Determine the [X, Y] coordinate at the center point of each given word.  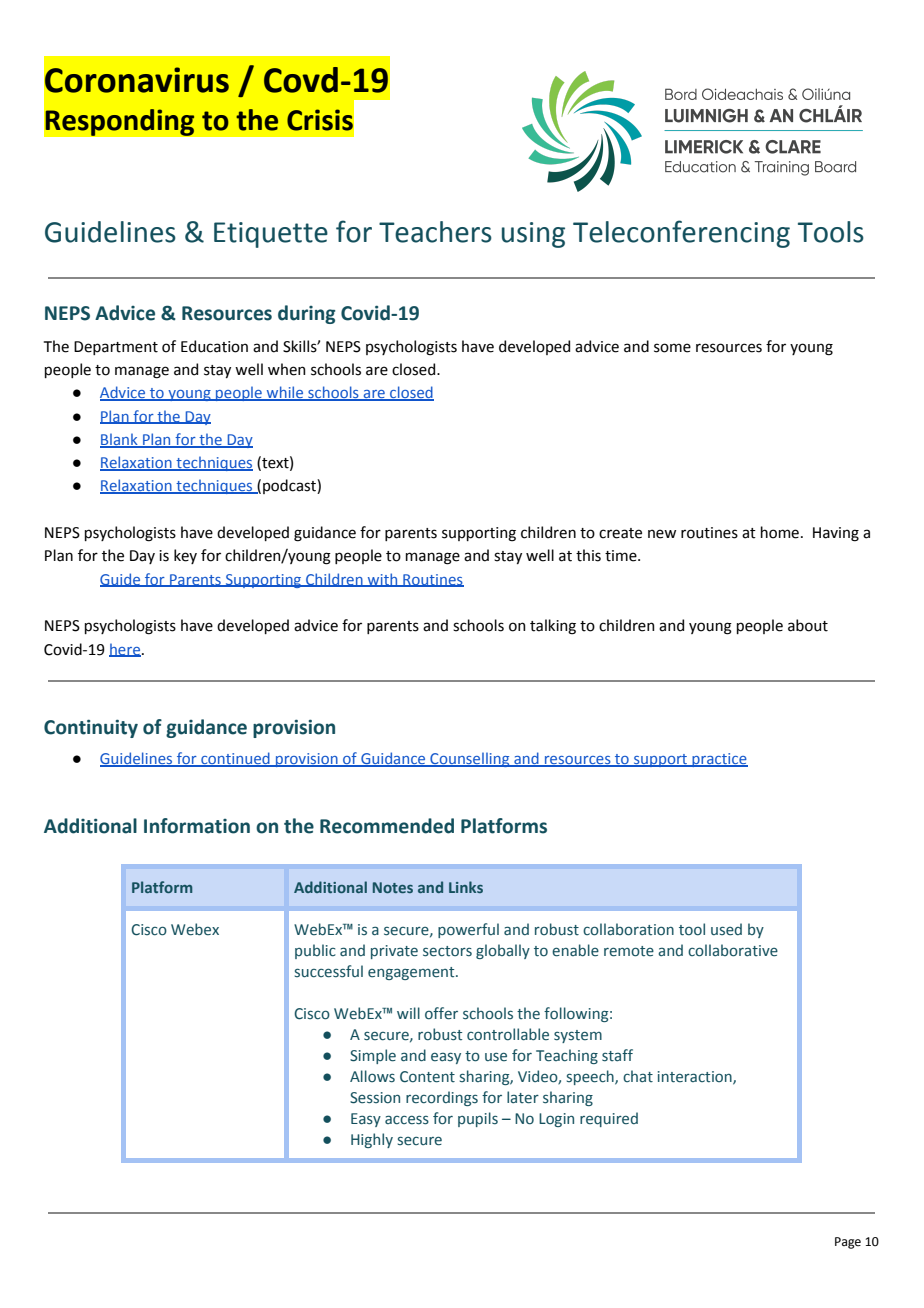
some [672, 348]
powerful [468, 930]
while [285, 393]
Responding [120, 122]
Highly [372, 1140]
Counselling [470, 759]
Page [848, 1243]
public [315, 951]
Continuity [91, 728]
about [808, 625]
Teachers [435, 232]
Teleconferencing [681, 234]
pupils [478, 1119]
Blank [120, 440]
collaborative [733, 950]
